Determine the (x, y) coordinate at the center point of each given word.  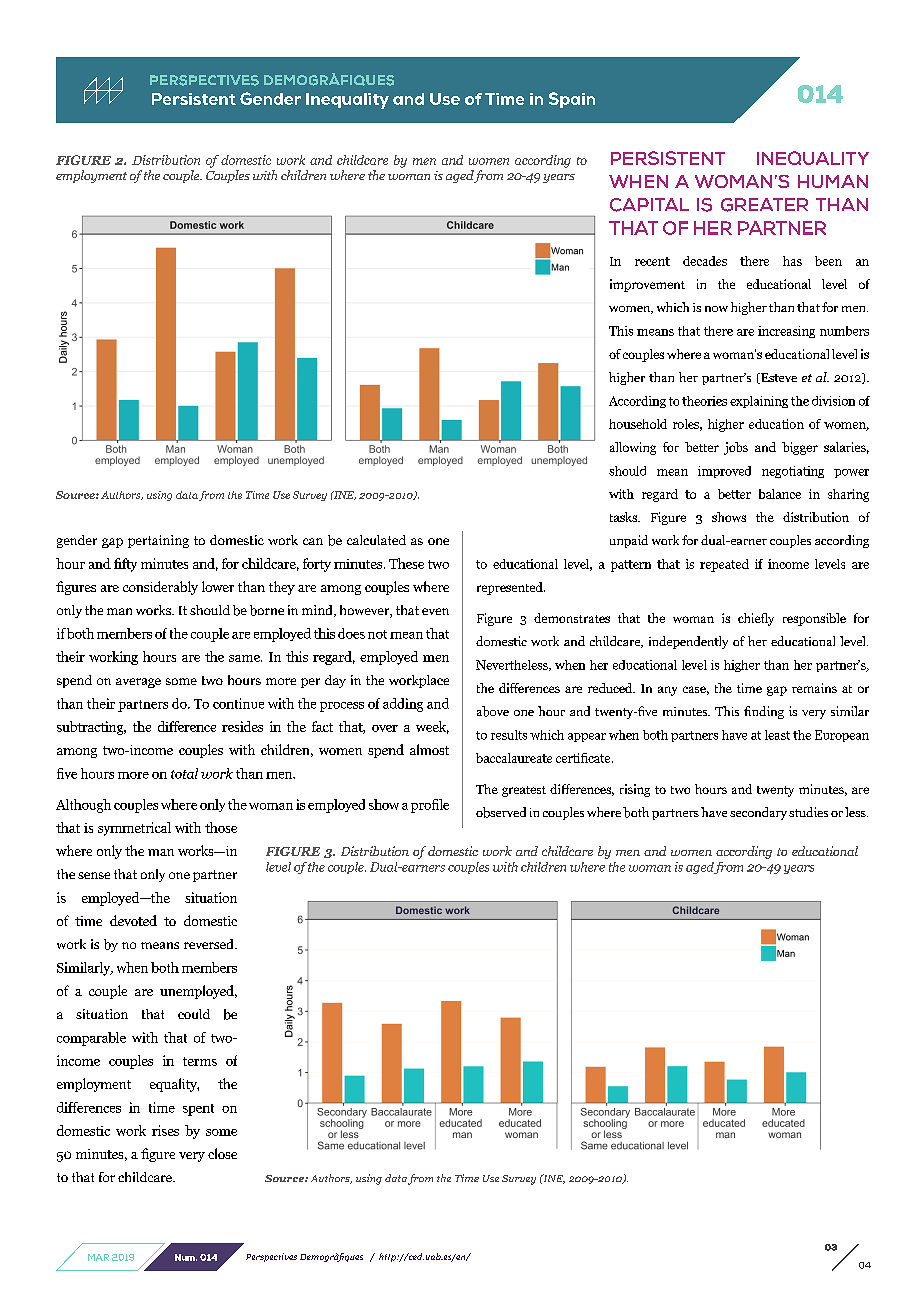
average (138, 683)
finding (764, 712)
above (493, 711)
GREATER (764, 205)
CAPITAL (649, 205)
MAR (98, 1257)
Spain (572, 100)
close (222, 1153)
